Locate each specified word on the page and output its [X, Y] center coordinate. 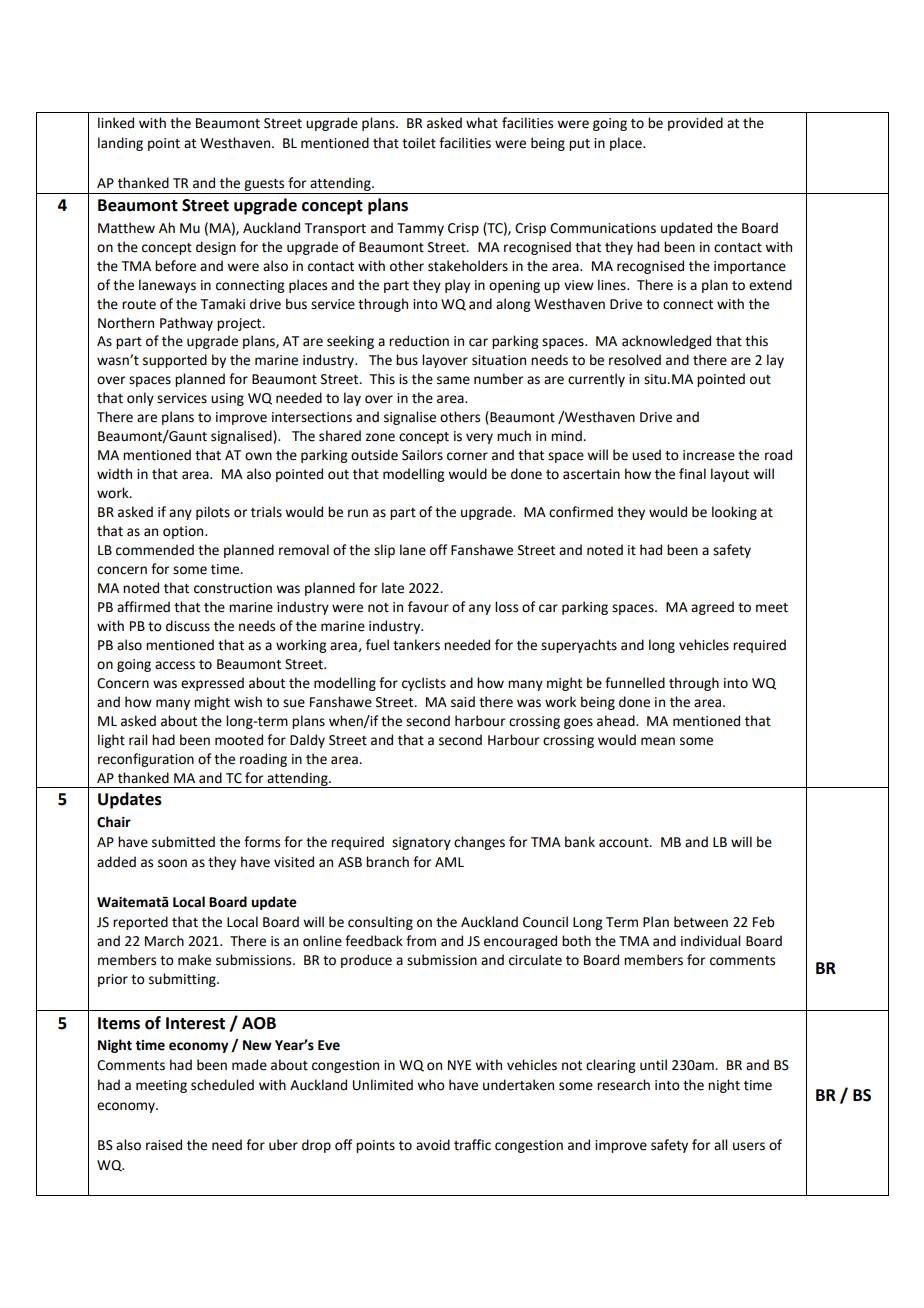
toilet [419, 143]
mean [658, 741]
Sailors [422, 455]
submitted [183, 842]
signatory [421, 843]
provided [695, 124]
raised [164, 1145]
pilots [213, 513]
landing [120, 144]
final [692, 474]
